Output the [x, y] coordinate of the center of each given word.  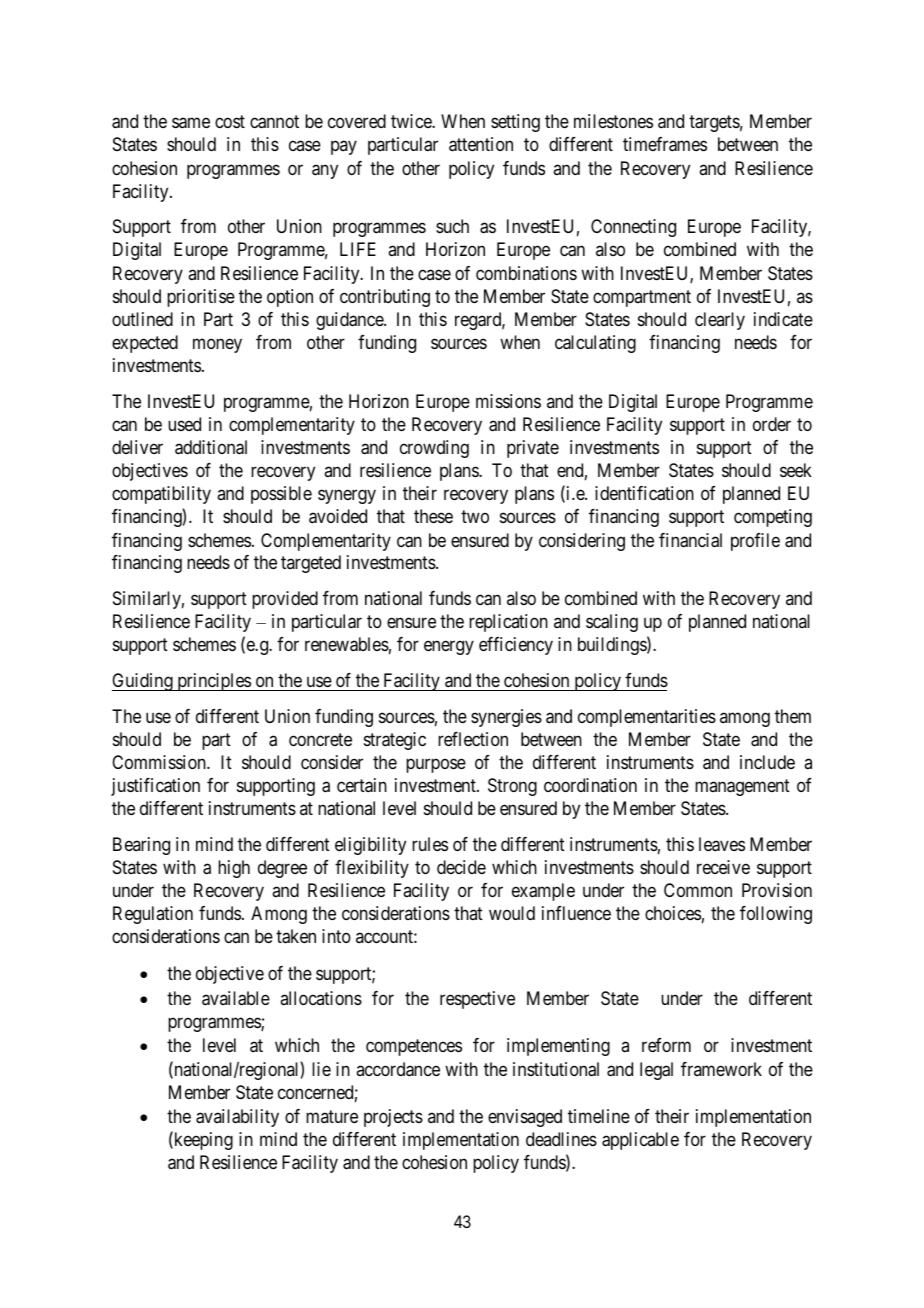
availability [237, 1118]
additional [211, 447]
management [742, 787]
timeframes [665, 144]
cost [230, 122]
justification [155, 787]
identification [644, 493]
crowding [434, 449]
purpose [436, 765]
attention [481, 144]
